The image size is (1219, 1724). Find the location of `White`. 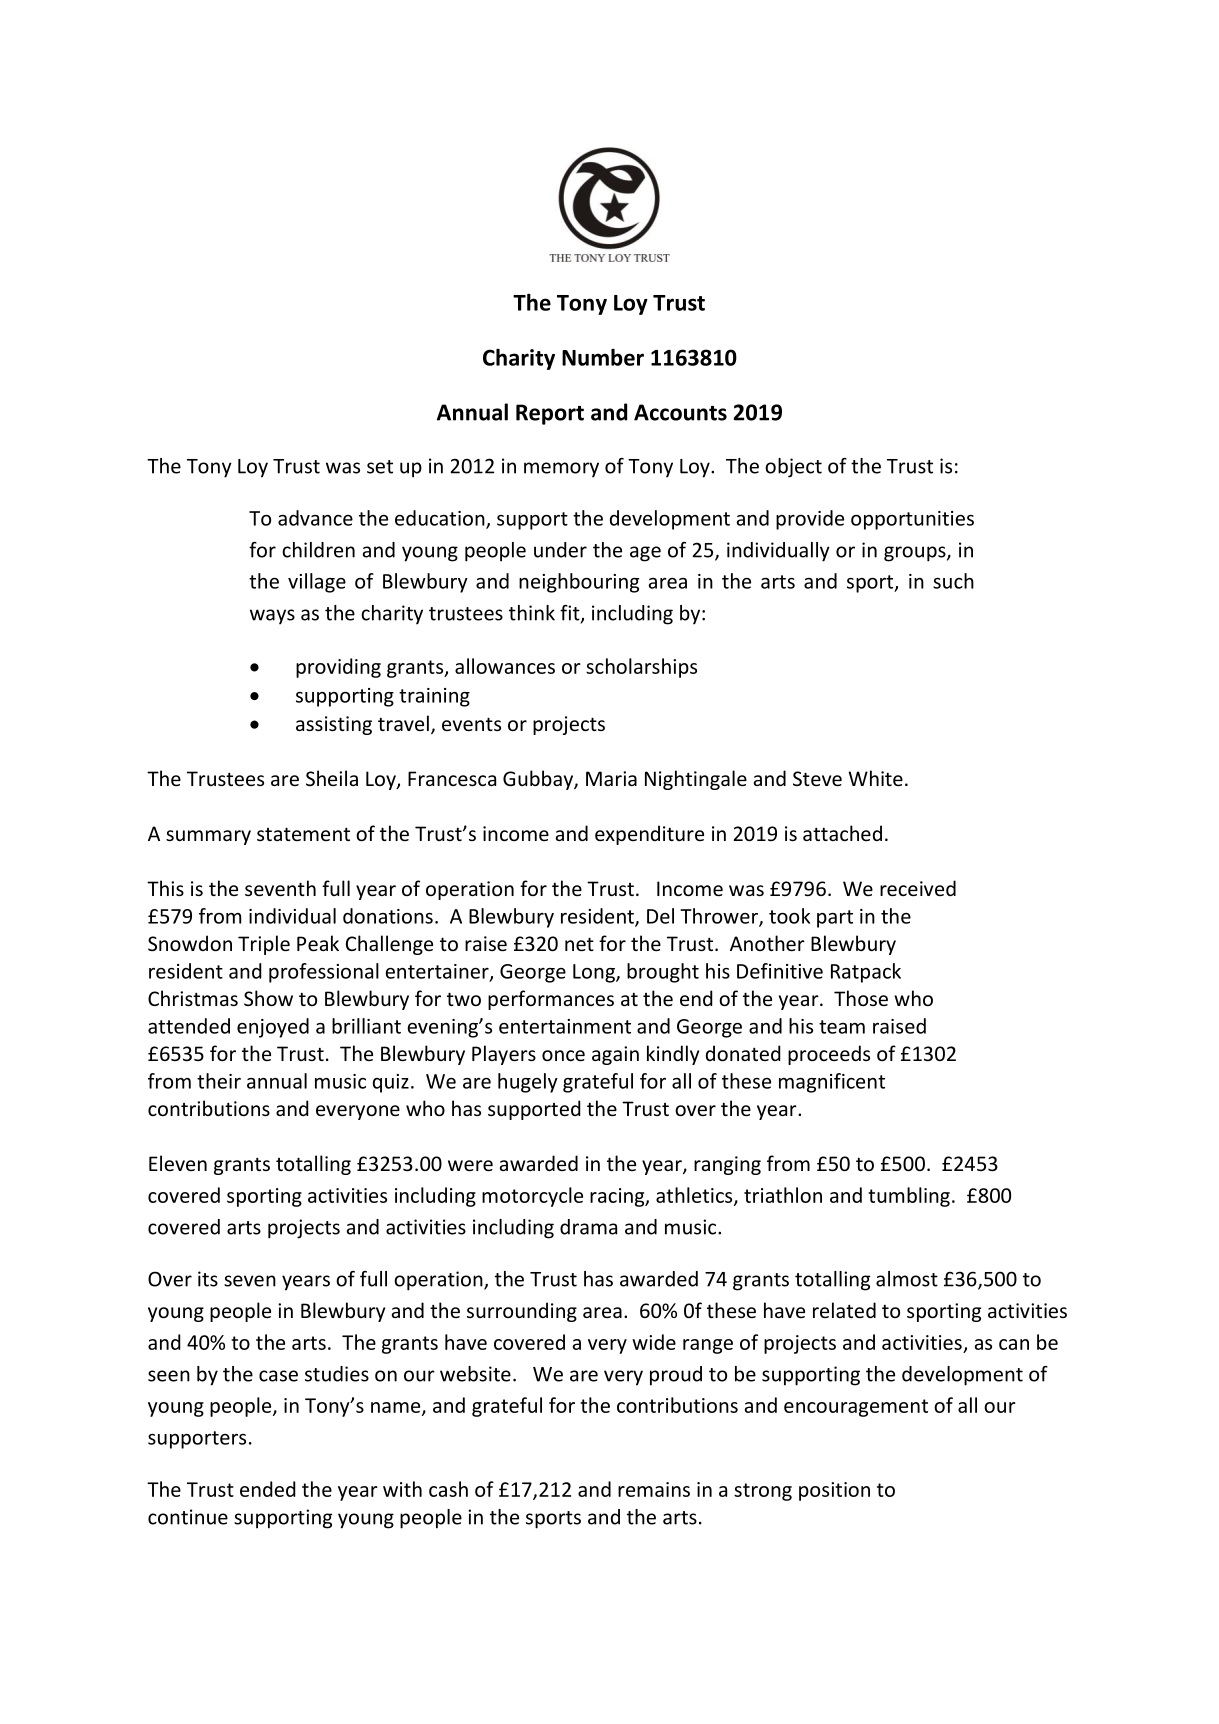

White is located at coordinates (875, 778).
